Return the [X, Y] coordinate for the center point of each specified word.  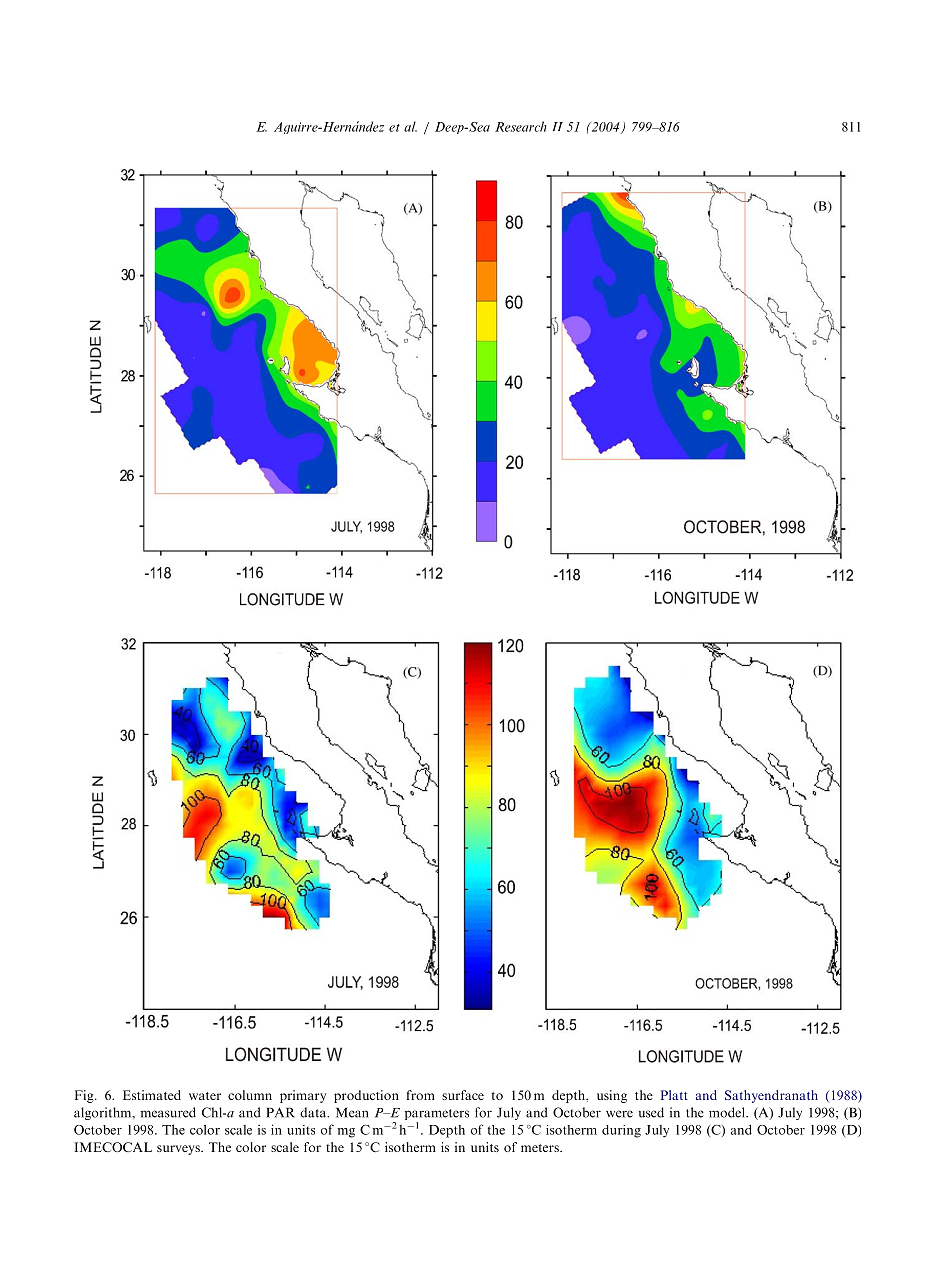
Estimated [152, 1095]
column [250, 1095]
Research [521, 126]
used [651, 1112]
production [366, 1096]
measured [168, 1112]
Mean [352, 1112]
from [421, 1095]
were [619, 1114]
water [205, 1096]
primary [303, 1096]
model [728, 1112]
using [612, 1096]
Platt [674, 1095]
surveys [179, 1150]
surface [463, 1095]
